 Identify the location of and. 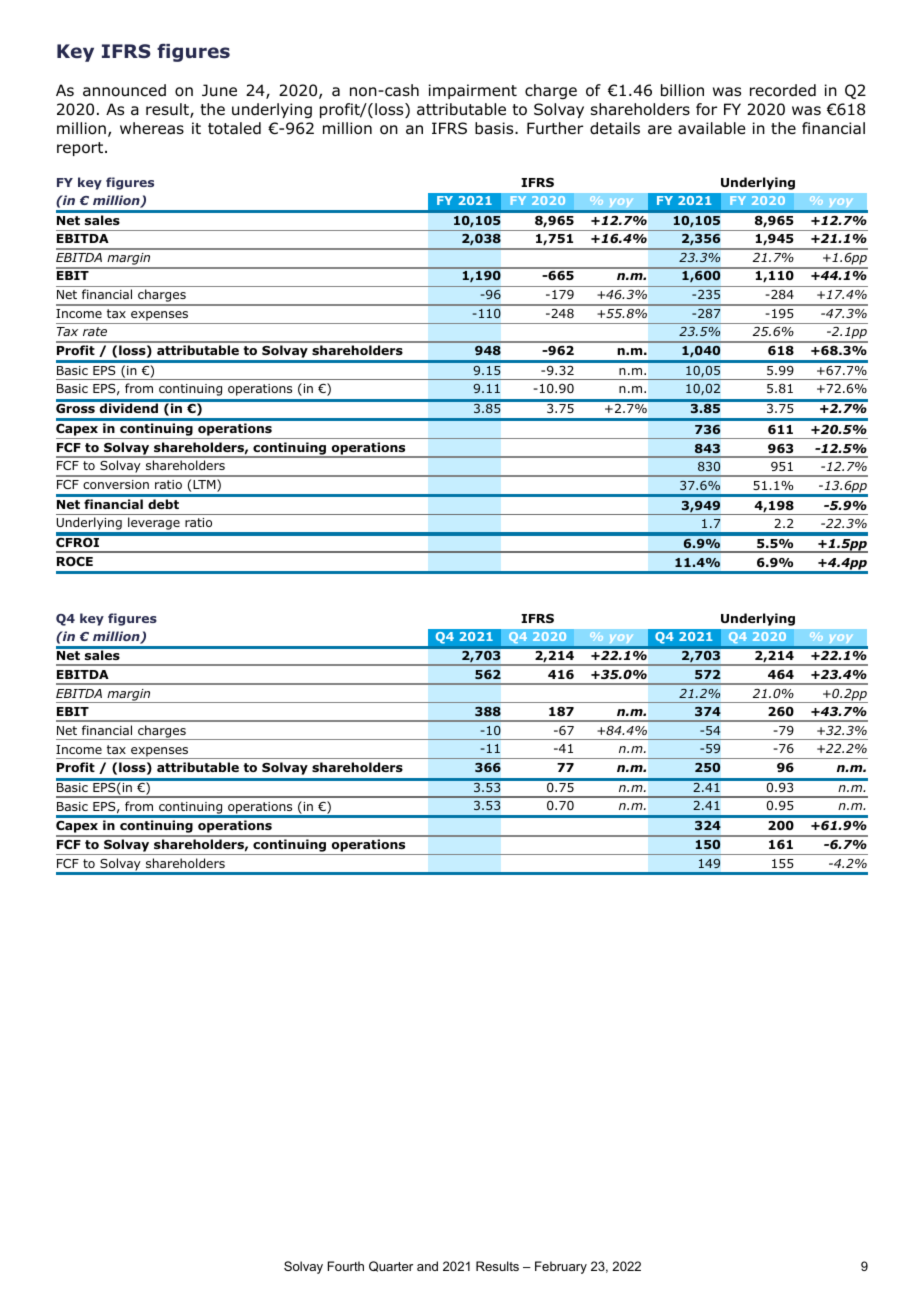
(427, 1266).
